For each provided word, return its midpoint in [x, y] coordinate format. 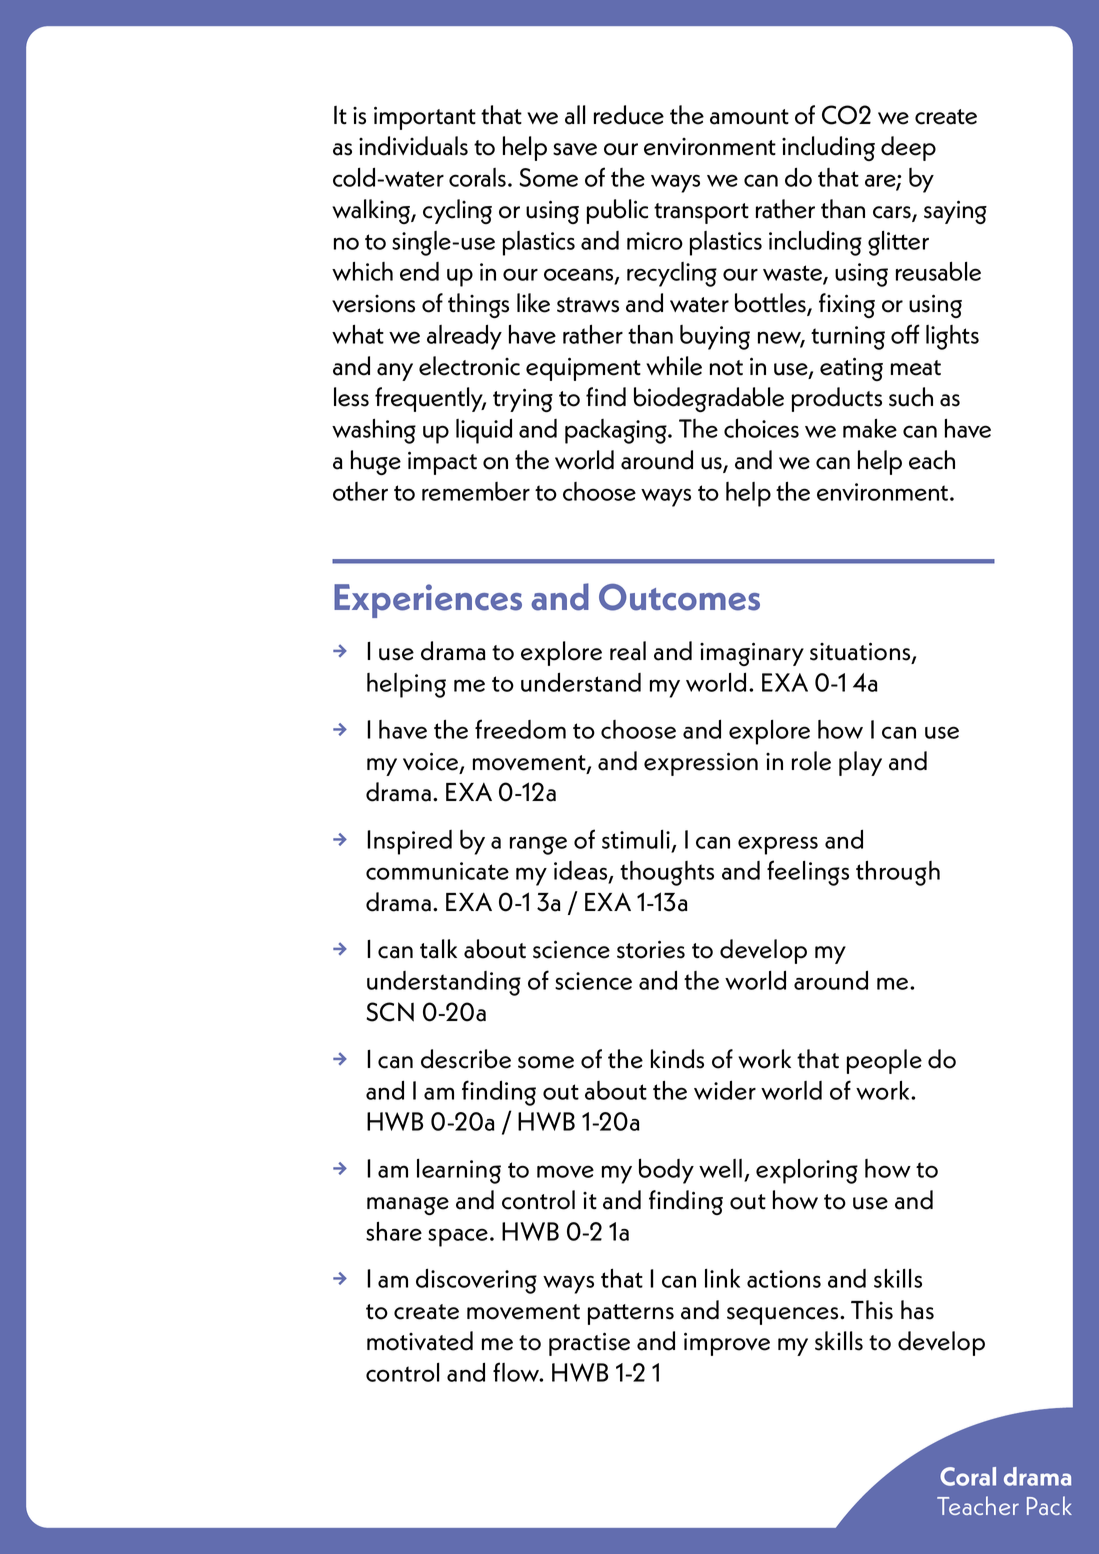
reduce [629, 115]
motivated [420, 1341]
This [872, 1310]
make [870, 428]
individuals [413, 146]
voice [432, 762]
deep [908, 148]
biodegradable [709, 399]
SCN [390, 1012]
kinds [677, 1059]
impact [442, 463]
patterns [631, 1314]
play [860, 763]
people [884, 1061]
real [628, 651]
